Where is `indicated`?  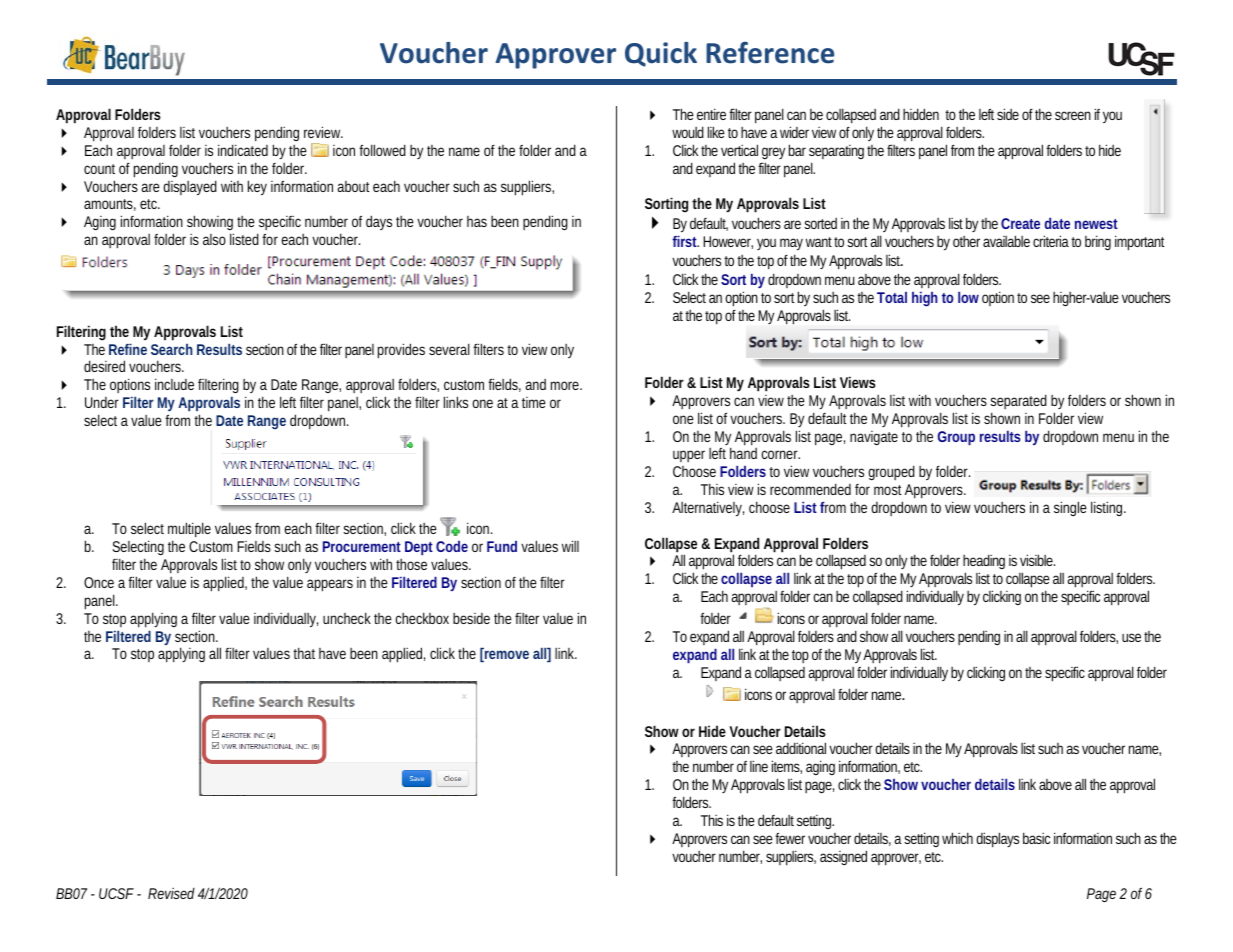 indicated is located at coordinates (243, 150).
